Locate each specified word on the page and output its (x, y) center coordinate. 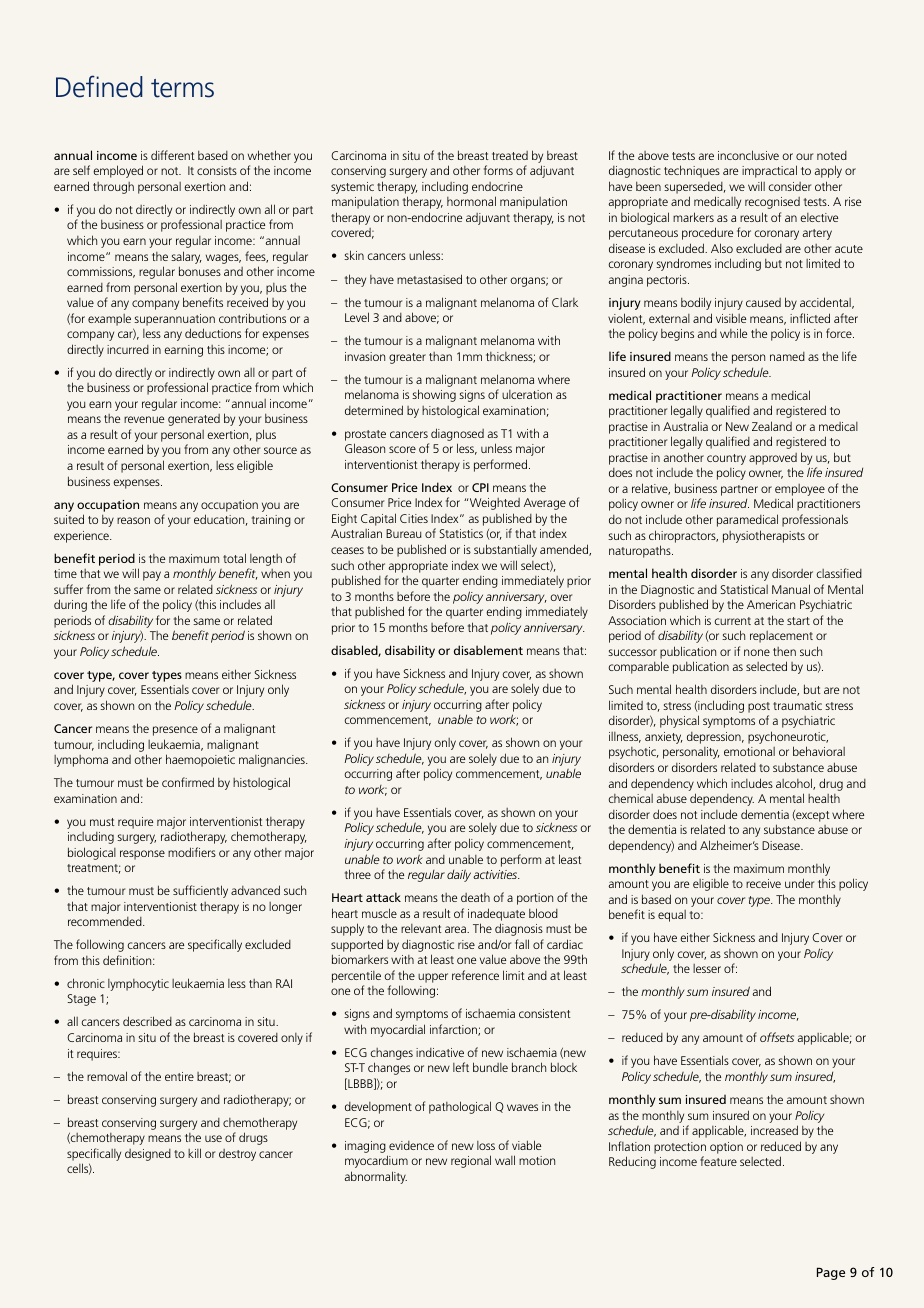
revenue (144, 419)
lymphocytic (138, 985)
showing (434, 395)
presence (175, 731)
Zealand (772, 426)
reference (475, 975)
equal (672, 916)
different (173, 155)
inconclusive (748, 155)
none (757, 652)
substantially (505, 550)
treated (510, 155)
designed (148, 1155)
